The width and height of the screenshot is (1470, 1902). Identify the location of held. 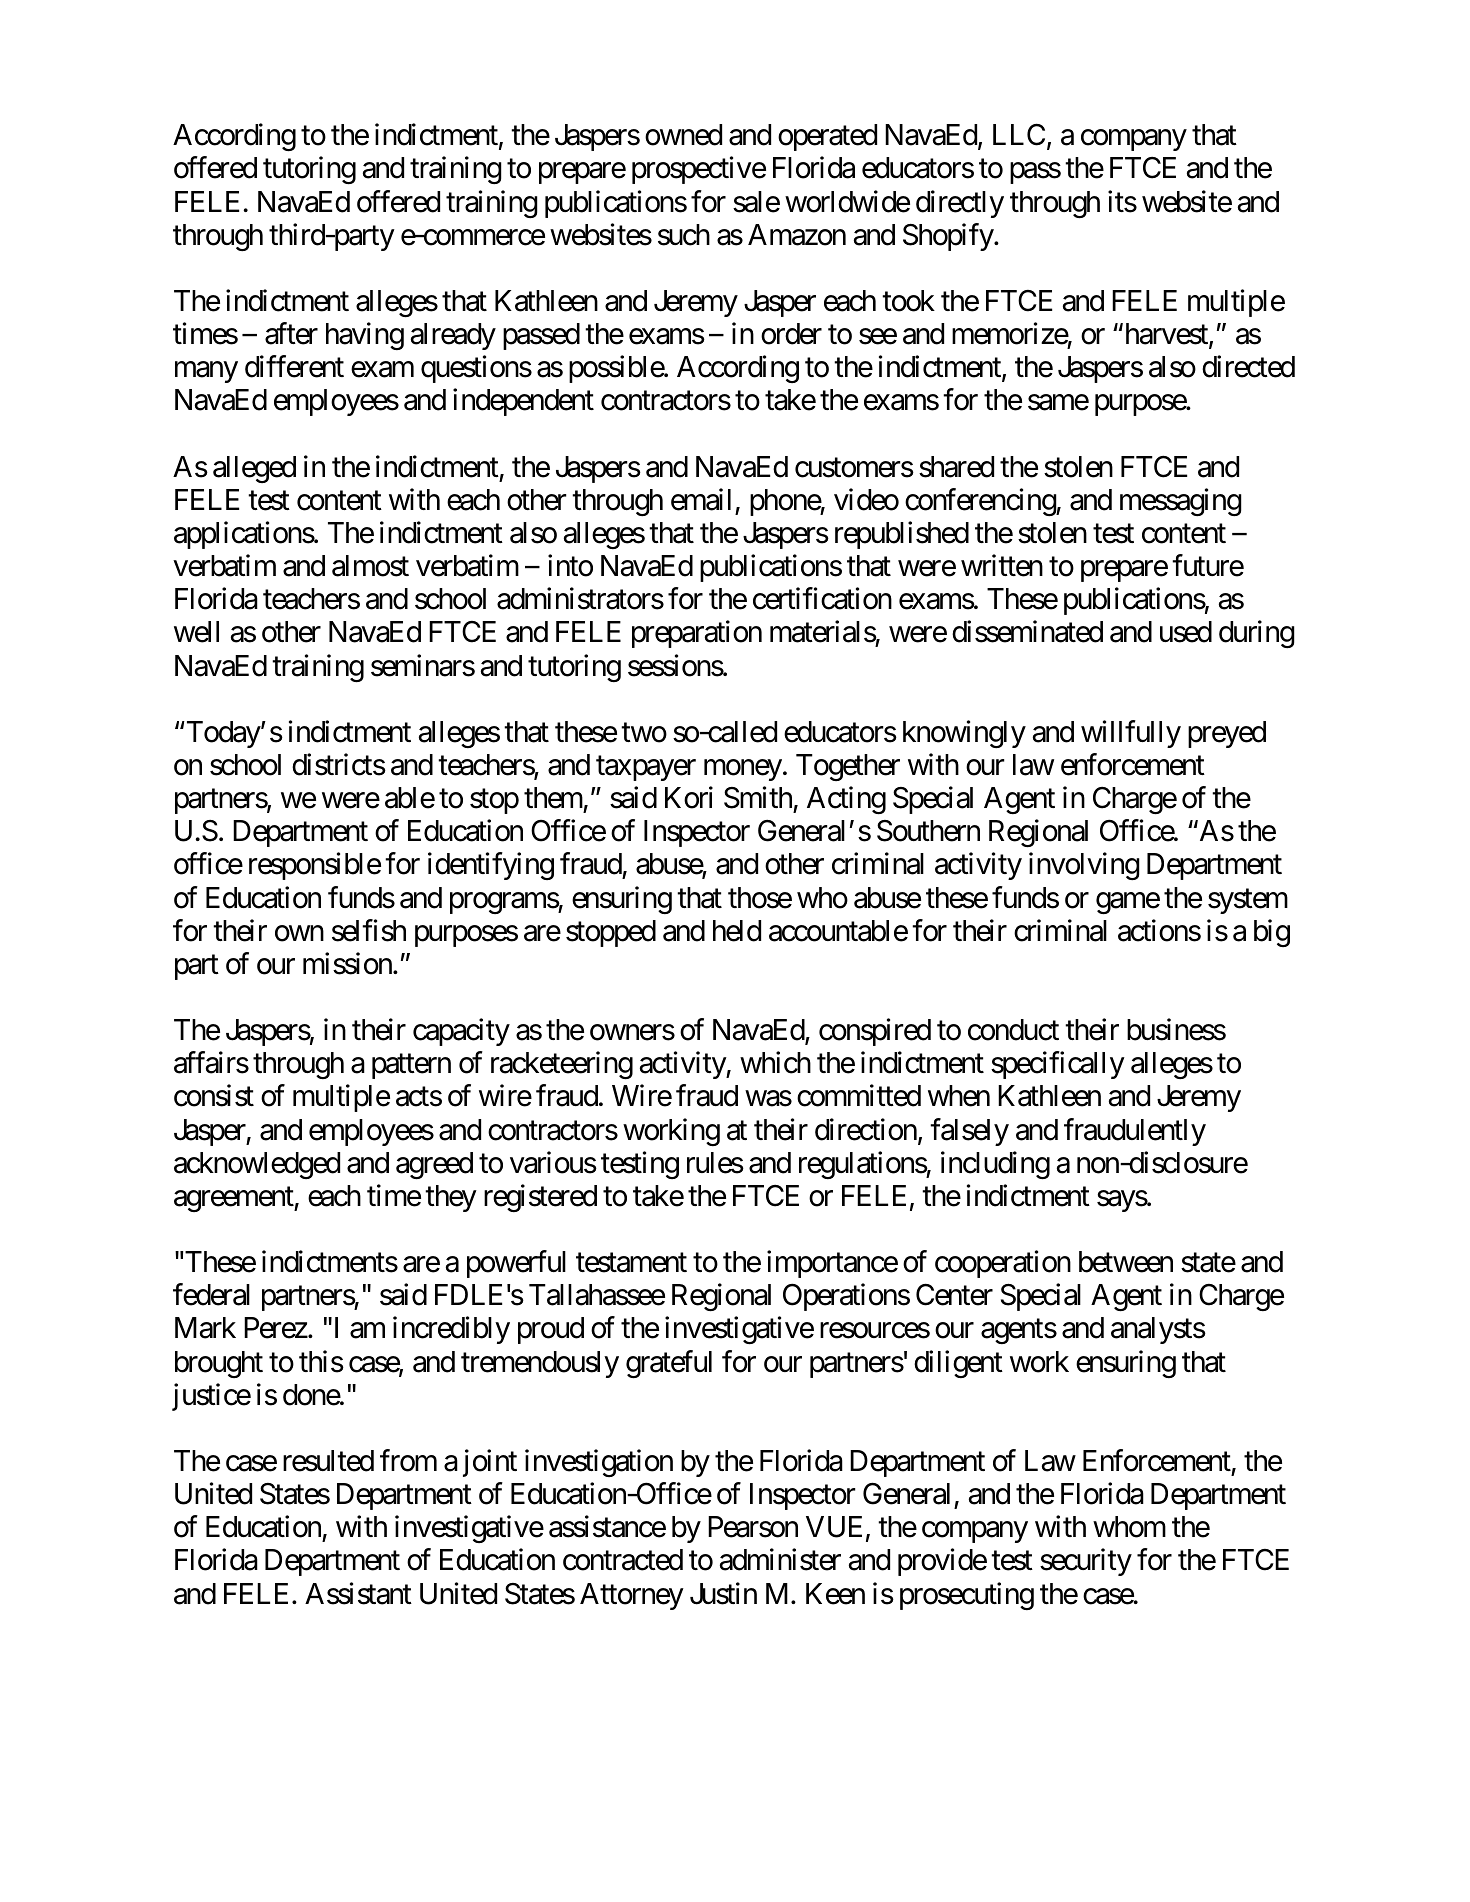
(737, 931).
